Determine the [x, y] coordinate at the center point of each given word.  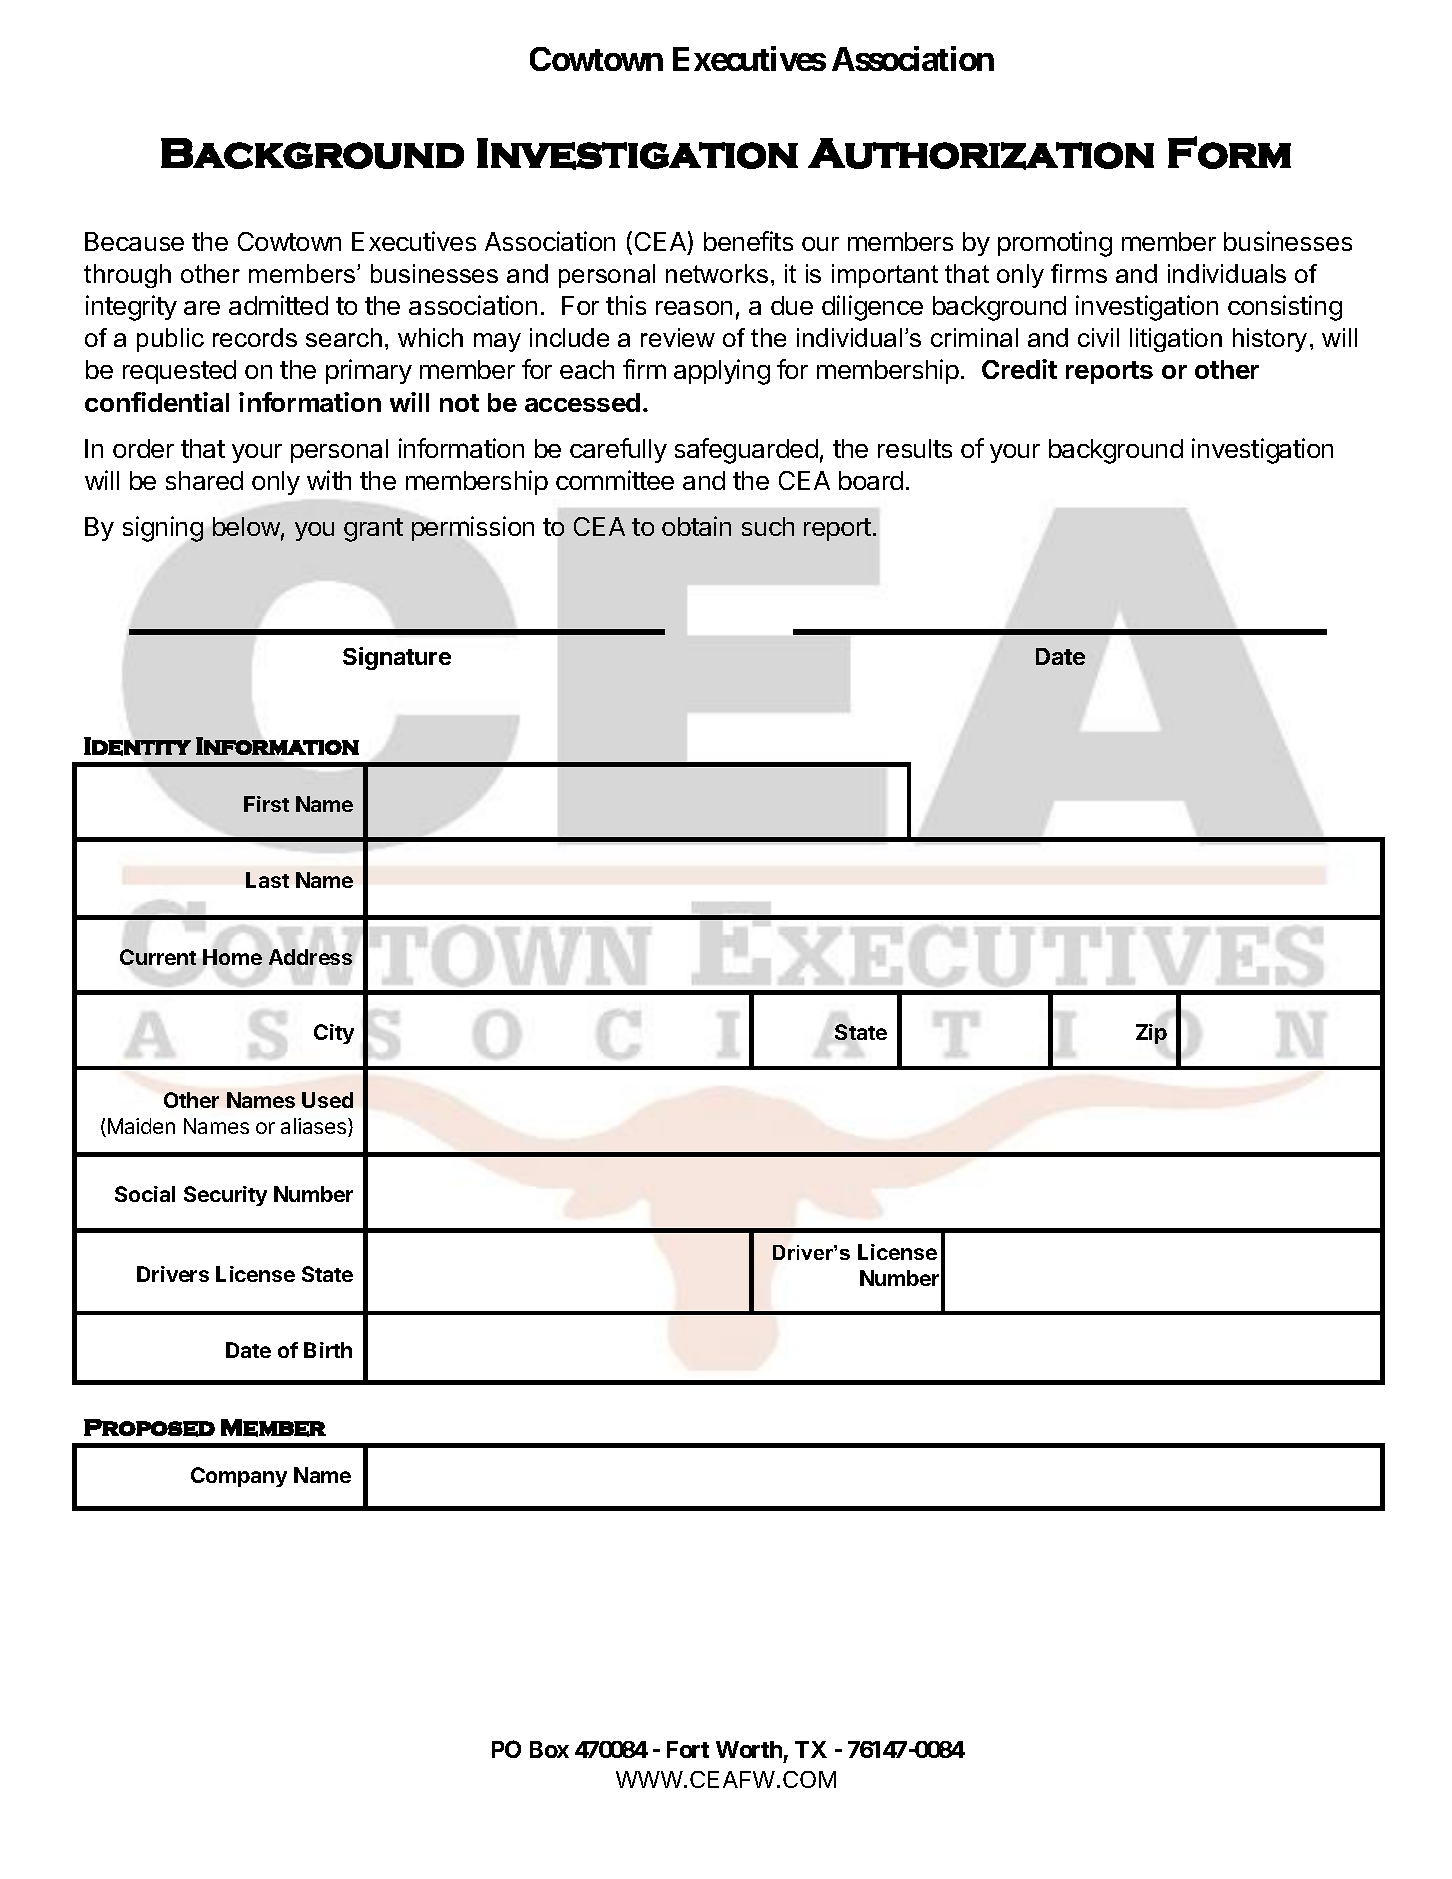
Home [232, 957]
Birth [328, 1350]
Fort [688, 1749]
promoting [1055, 244]
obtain [696, 526]
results [915, 448]
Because [134, 241]
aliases [315, 1127]
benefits [748, 241]
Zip [1151, 1034]
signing [163, 529]
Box [549, 1749]
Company [239, 1477]
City [334, 1034]
